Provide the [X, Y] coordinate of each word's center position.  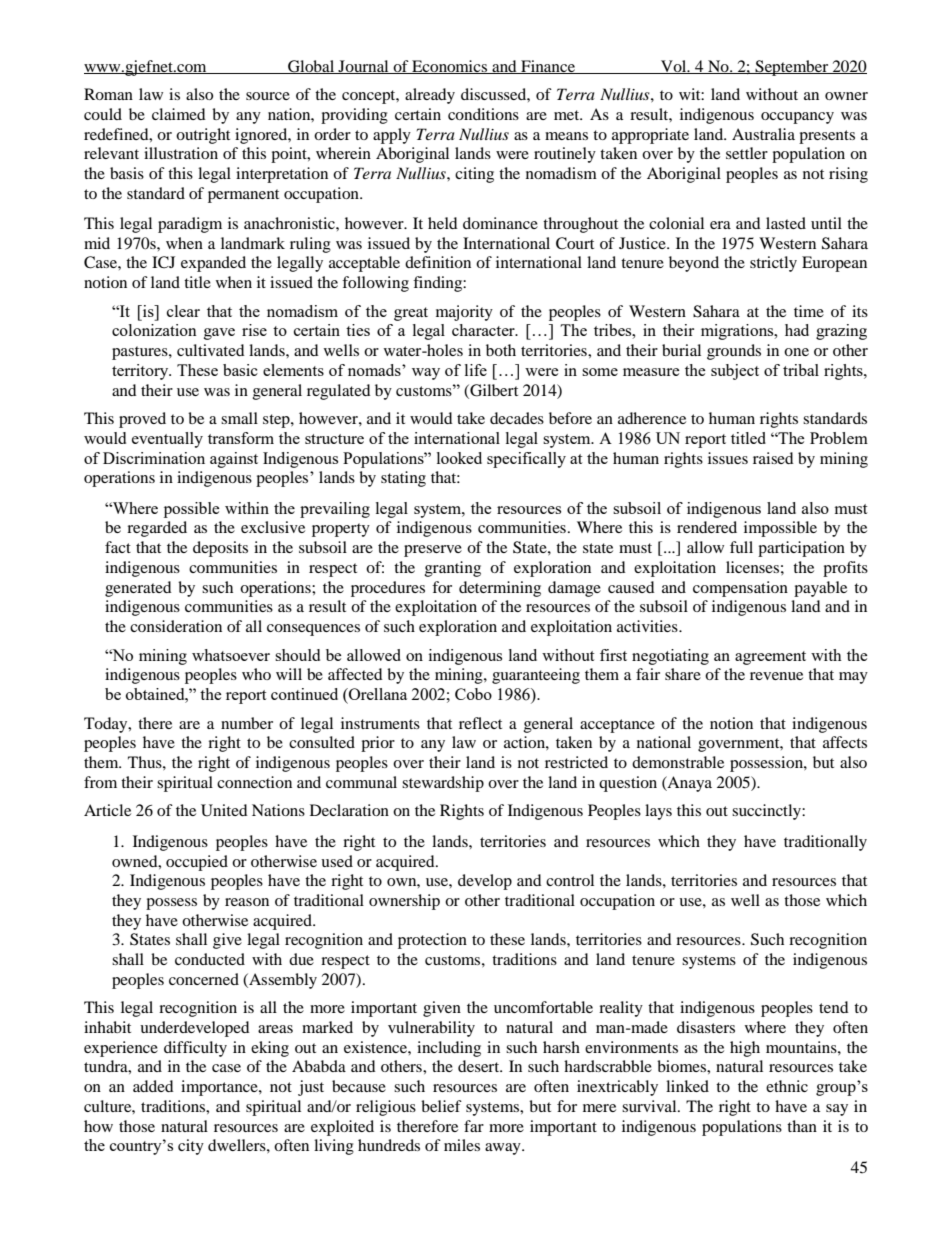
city [191, 1147]
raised [773, 458]
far [474, 1126]
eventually [167, 440]
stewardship [443, 784]
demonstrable [678, 762]
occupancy [797, 118]
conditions [483, 114]
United [224, 810]
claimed [179, 114]
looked [459, 458]
